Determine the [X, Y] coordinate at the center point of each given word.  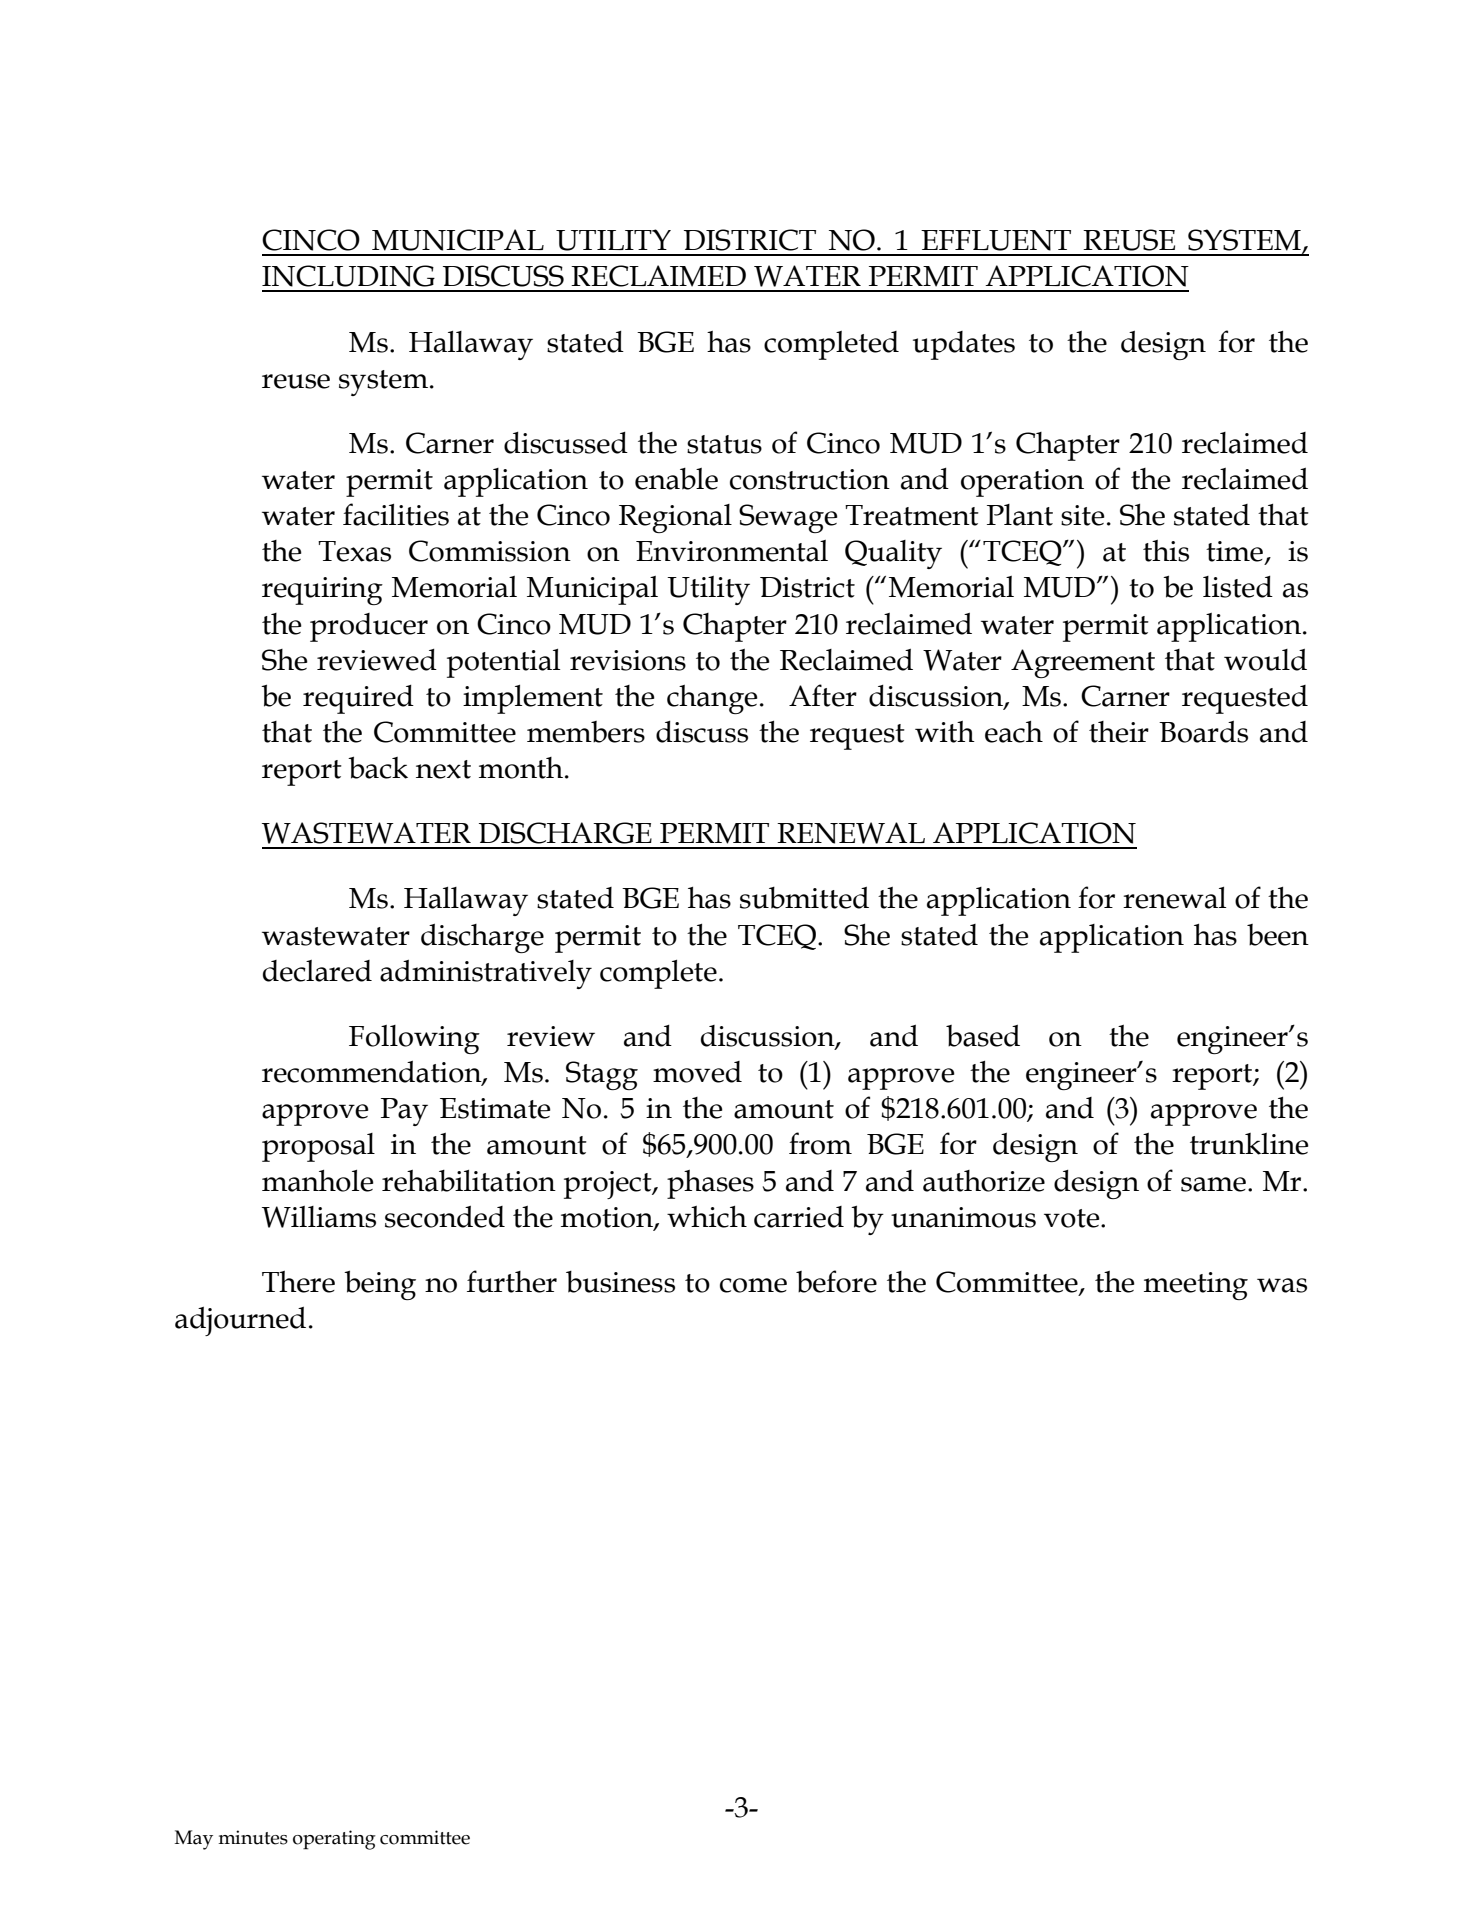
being [380, 1285]
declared [317, 971]
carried [799, 1217]
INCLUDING [348, 276]
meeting [1196, 1286]
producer [369, 627]
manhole [318, 1181]
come [753, 1285]
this [1166, 551]
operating [334, 1840]
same [1213, 1184]
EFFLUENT [996, 240]
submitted [804, 898]
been [1278, 935]
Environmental [732, 551]
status [724, 444]
